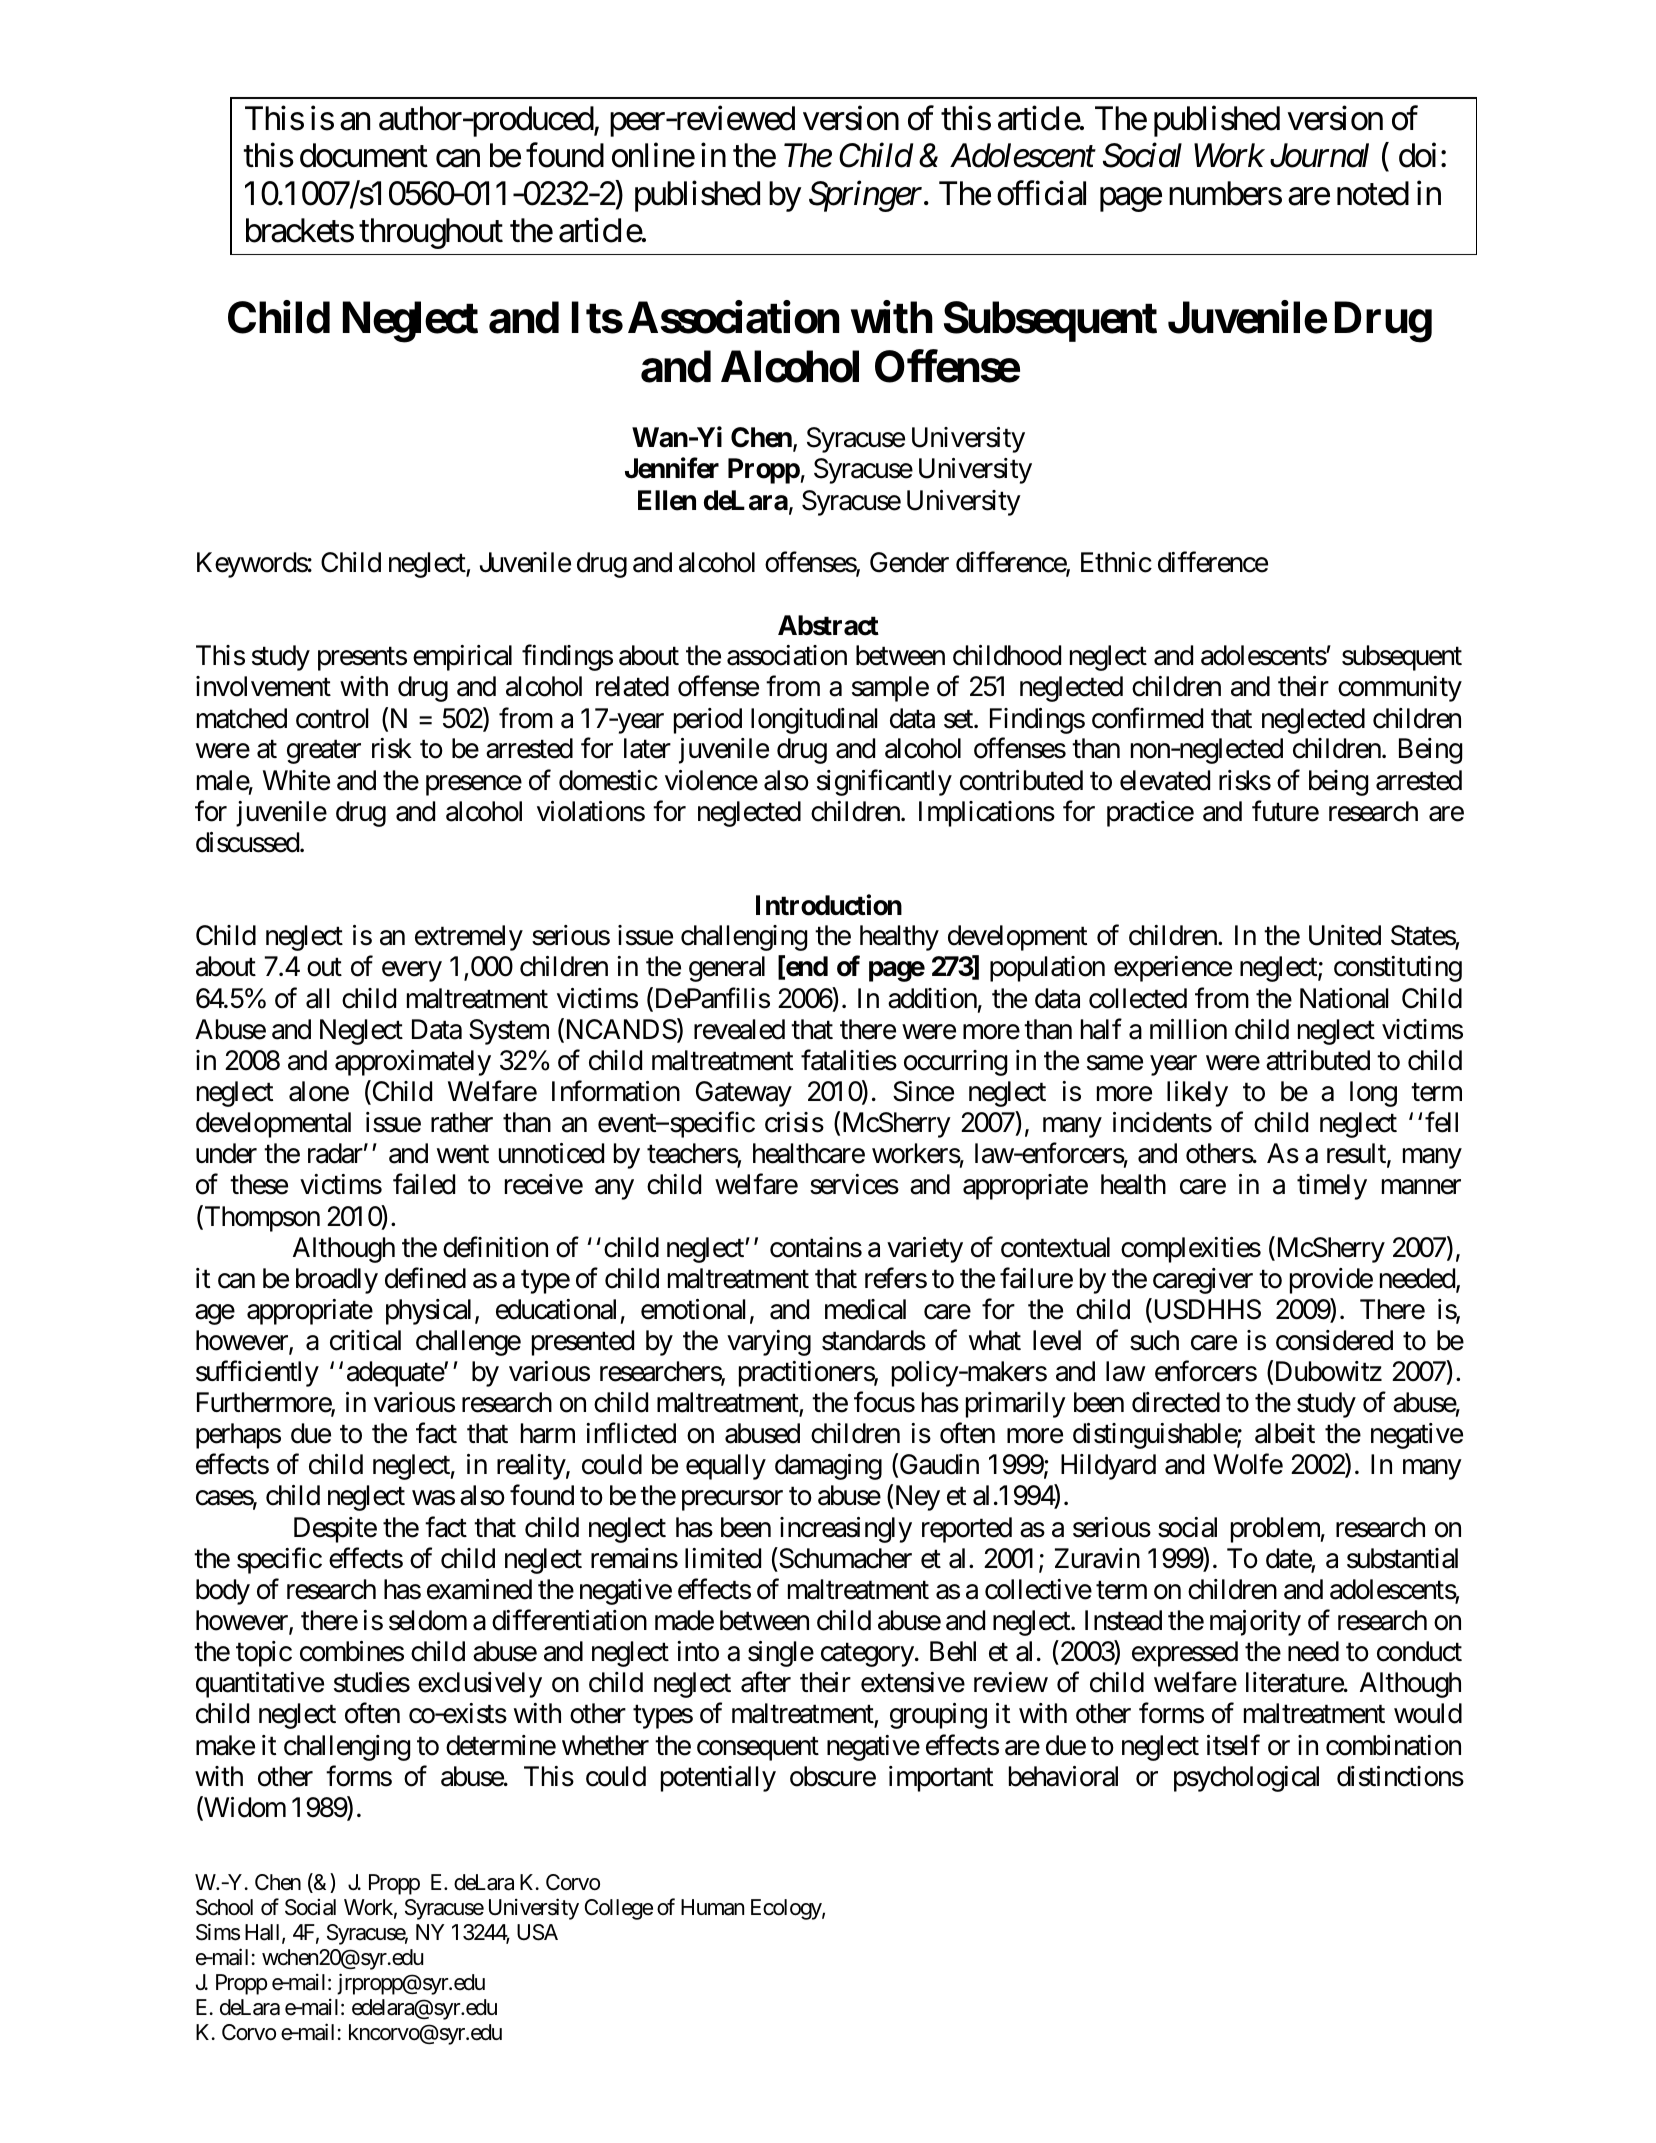 Image resolution: width=1656 pixels, height=2143 pixels. What do you see at coordinates (844, 1558) in the screenshot?
I see `Schumacher` at bounding box center [844, 1558].
